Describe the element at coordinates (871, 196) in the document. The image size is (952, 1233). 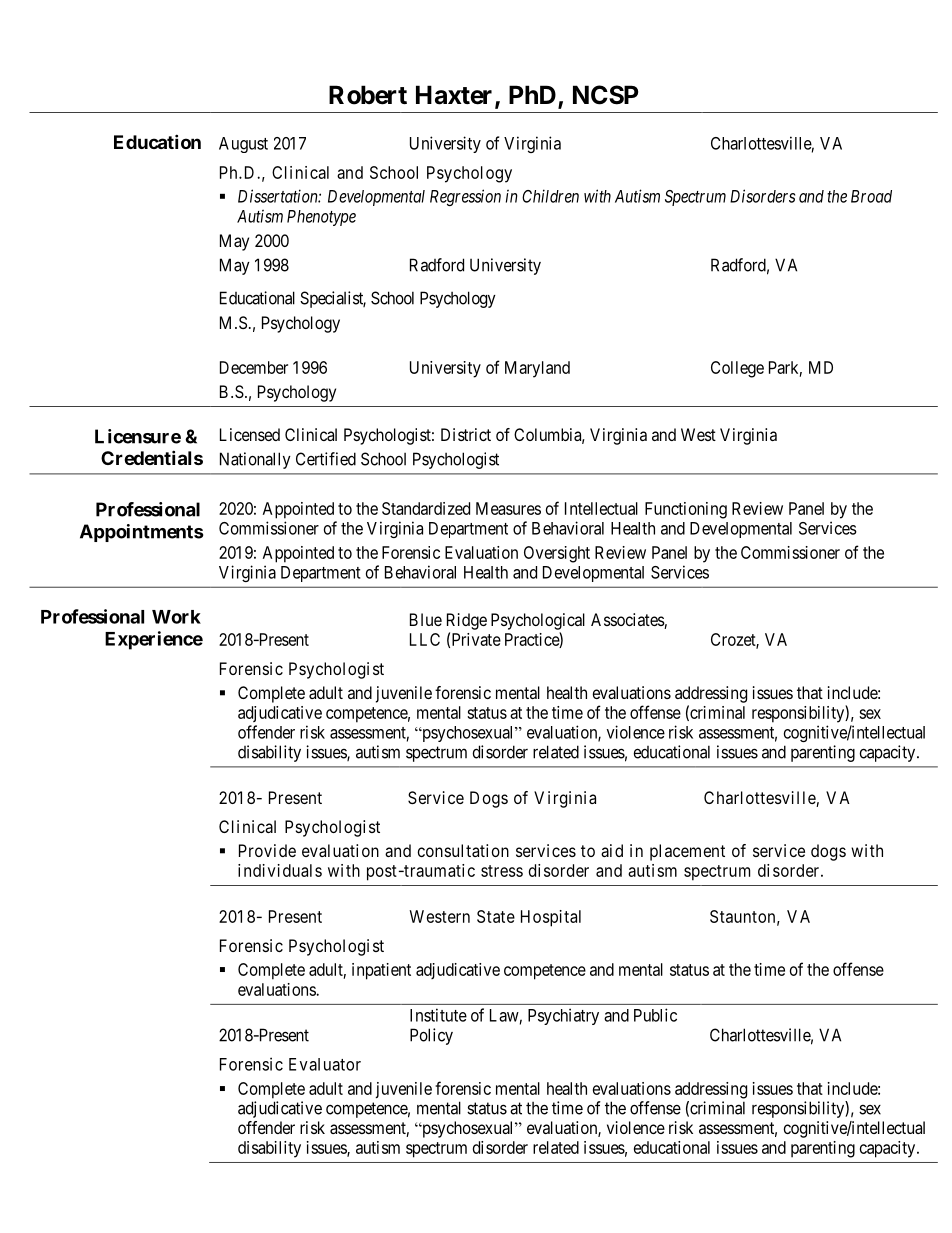
I see `Broad` at that location.
